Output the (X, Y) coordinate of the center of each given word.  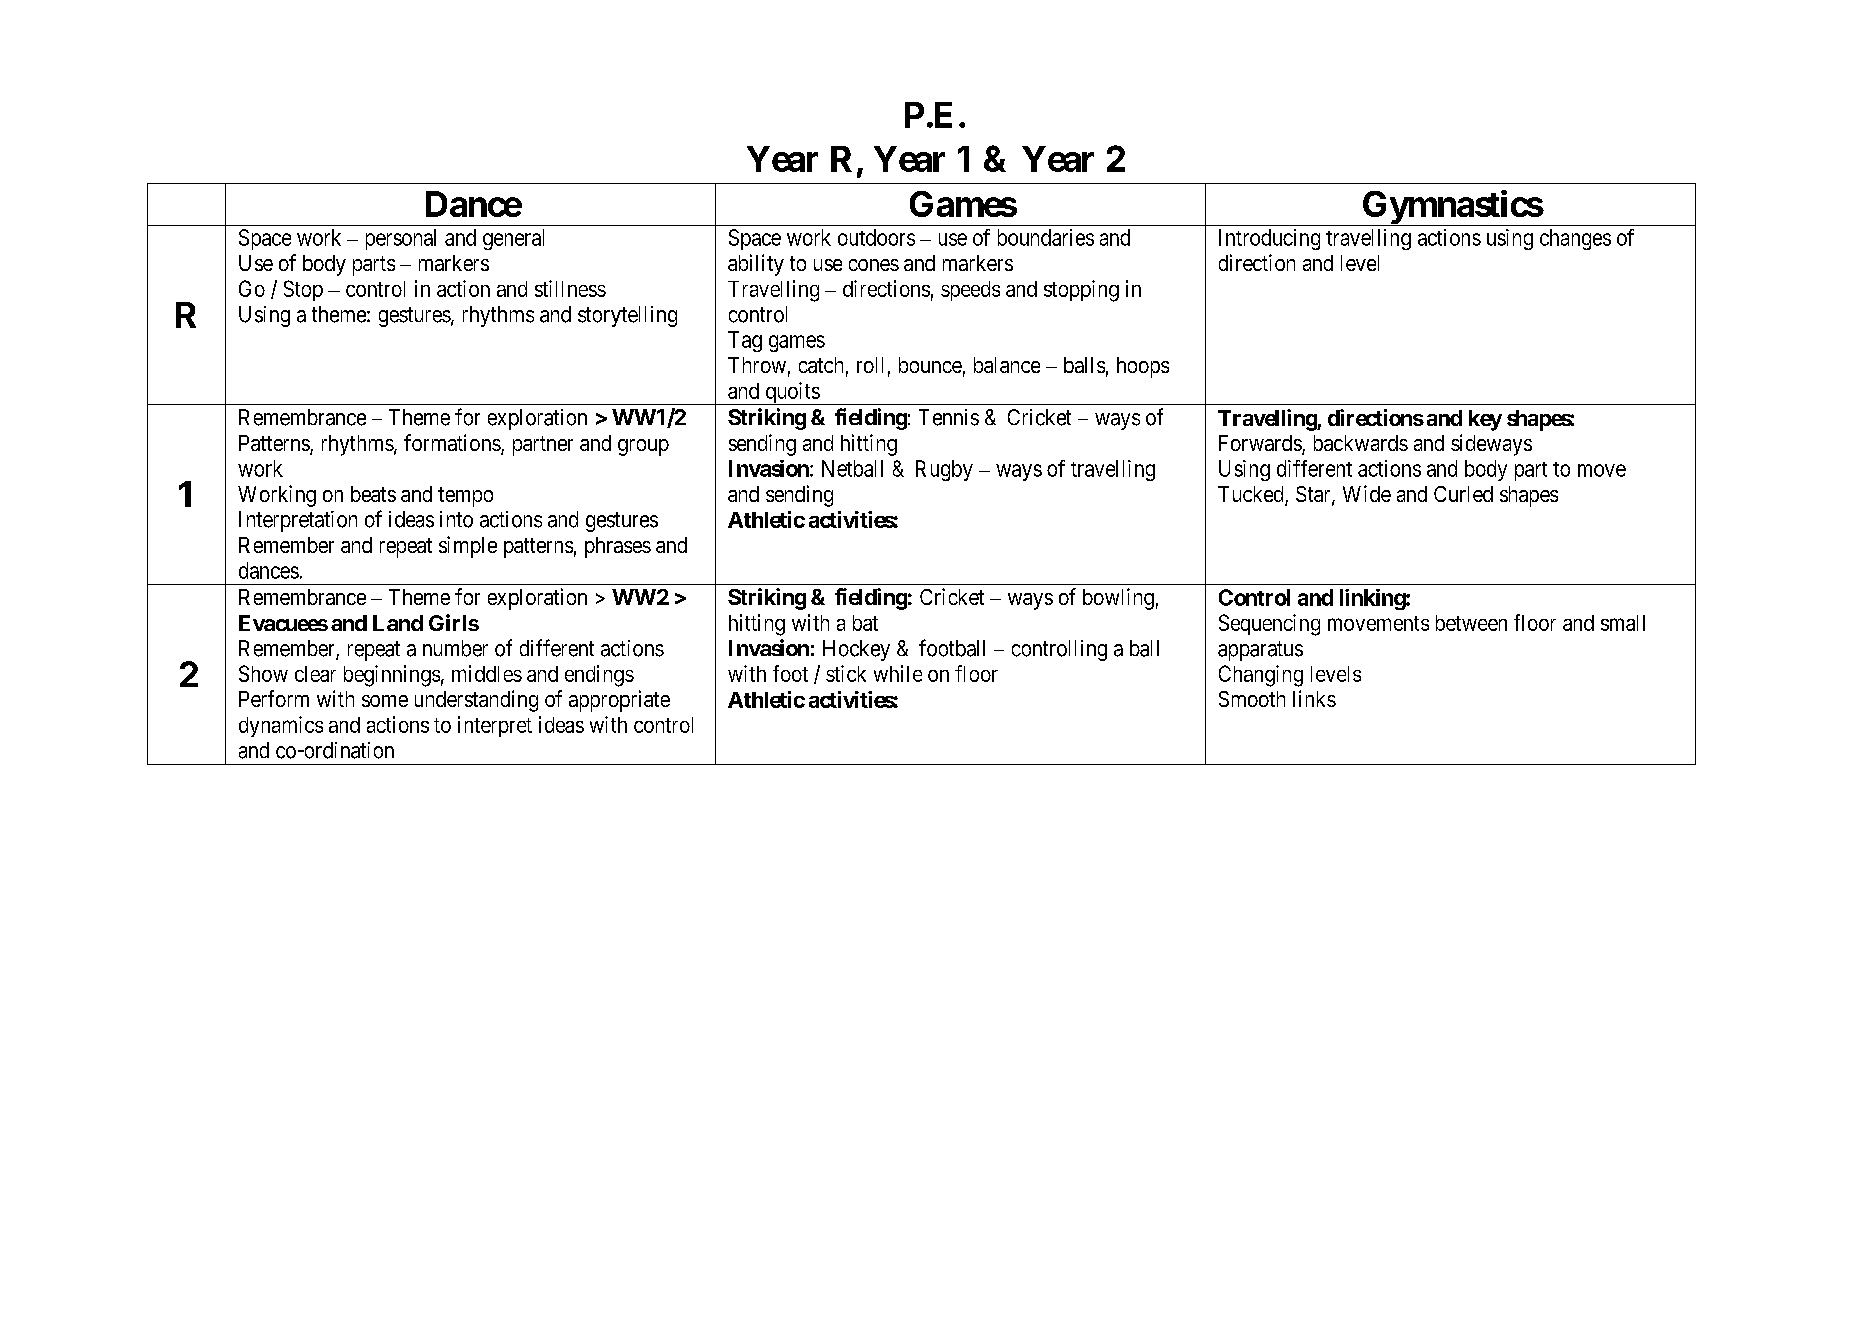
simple (468, 547)
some (385, 701)
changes (1575, 239)
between (1471, 623)
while (898, 673)
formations (453, 444)
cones (874, 265)
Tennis (949, 417)
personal (401, 239)
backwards (1361, 443)
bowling (1118, 599)
